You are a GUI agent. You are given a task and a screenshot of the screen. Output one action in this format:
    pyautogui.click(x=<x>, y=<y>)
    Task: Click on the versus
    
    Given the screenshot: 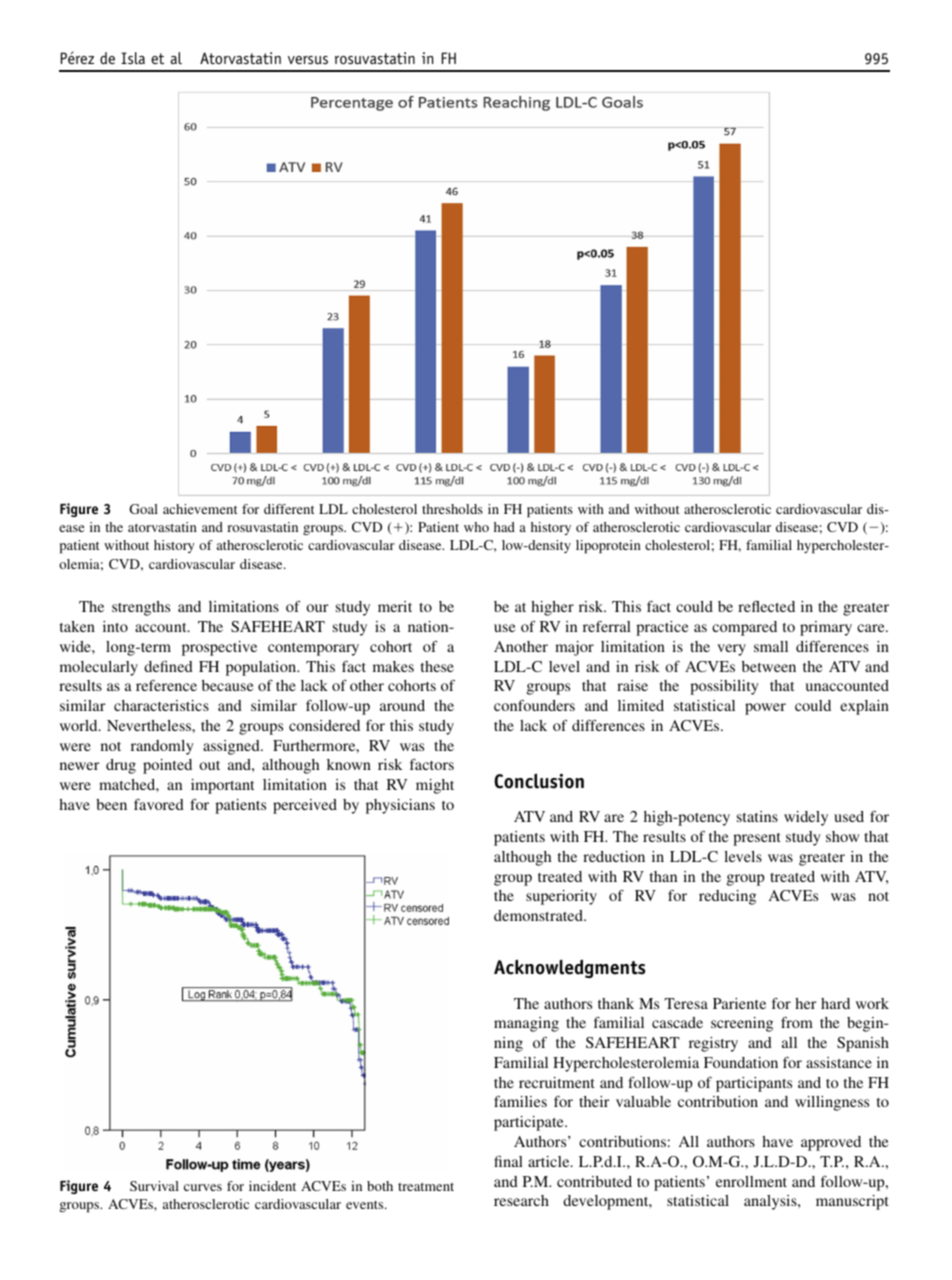 What is the action you would take?
    pyautogui.click(x=308, y=60)
